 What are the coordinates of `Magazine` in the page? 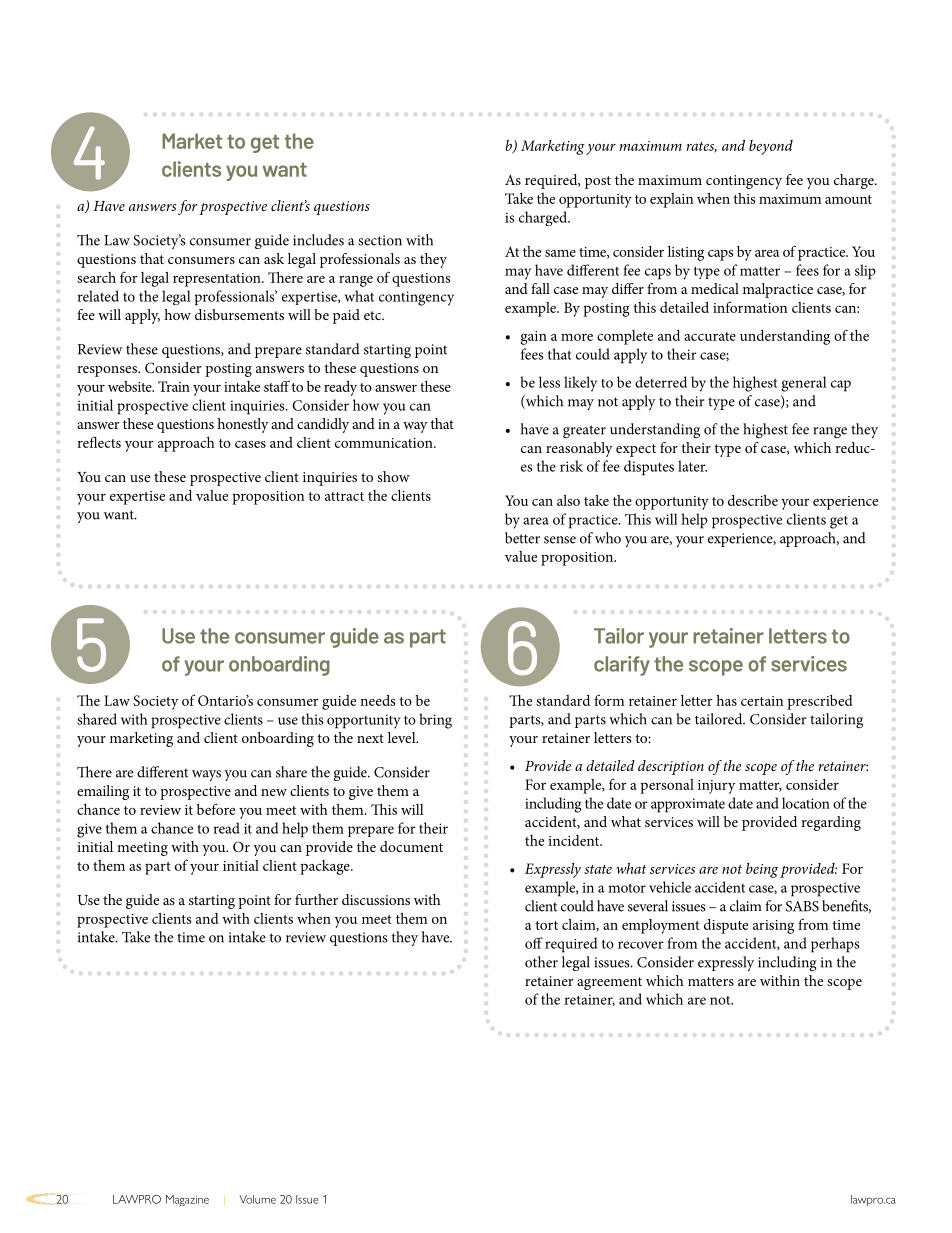 It's located at (187, 1200).
